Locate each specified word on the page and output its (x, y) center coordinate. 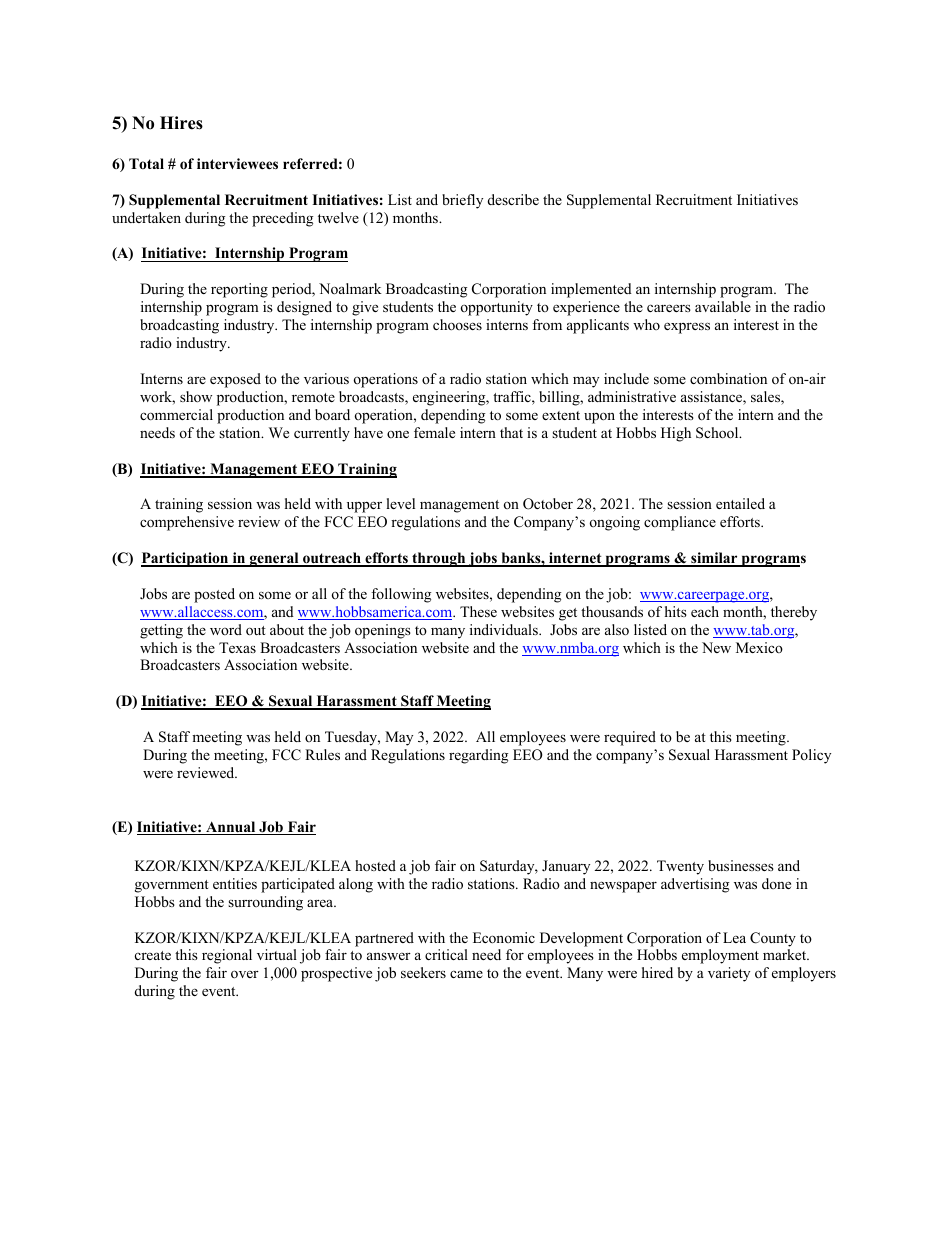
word (226, 629)
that (511, 432)
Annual (231, 828)
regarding (478, 756)
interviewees (237, 163)
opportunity (497, 308)
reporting (239, 290)
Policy (811, 756)
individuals (505, 629)
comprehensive (187, 523)
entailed (740, 503)
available (723, 306)
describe (513, 199)
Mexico (759, 647)
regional (227, 956)
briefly (462, 201)
